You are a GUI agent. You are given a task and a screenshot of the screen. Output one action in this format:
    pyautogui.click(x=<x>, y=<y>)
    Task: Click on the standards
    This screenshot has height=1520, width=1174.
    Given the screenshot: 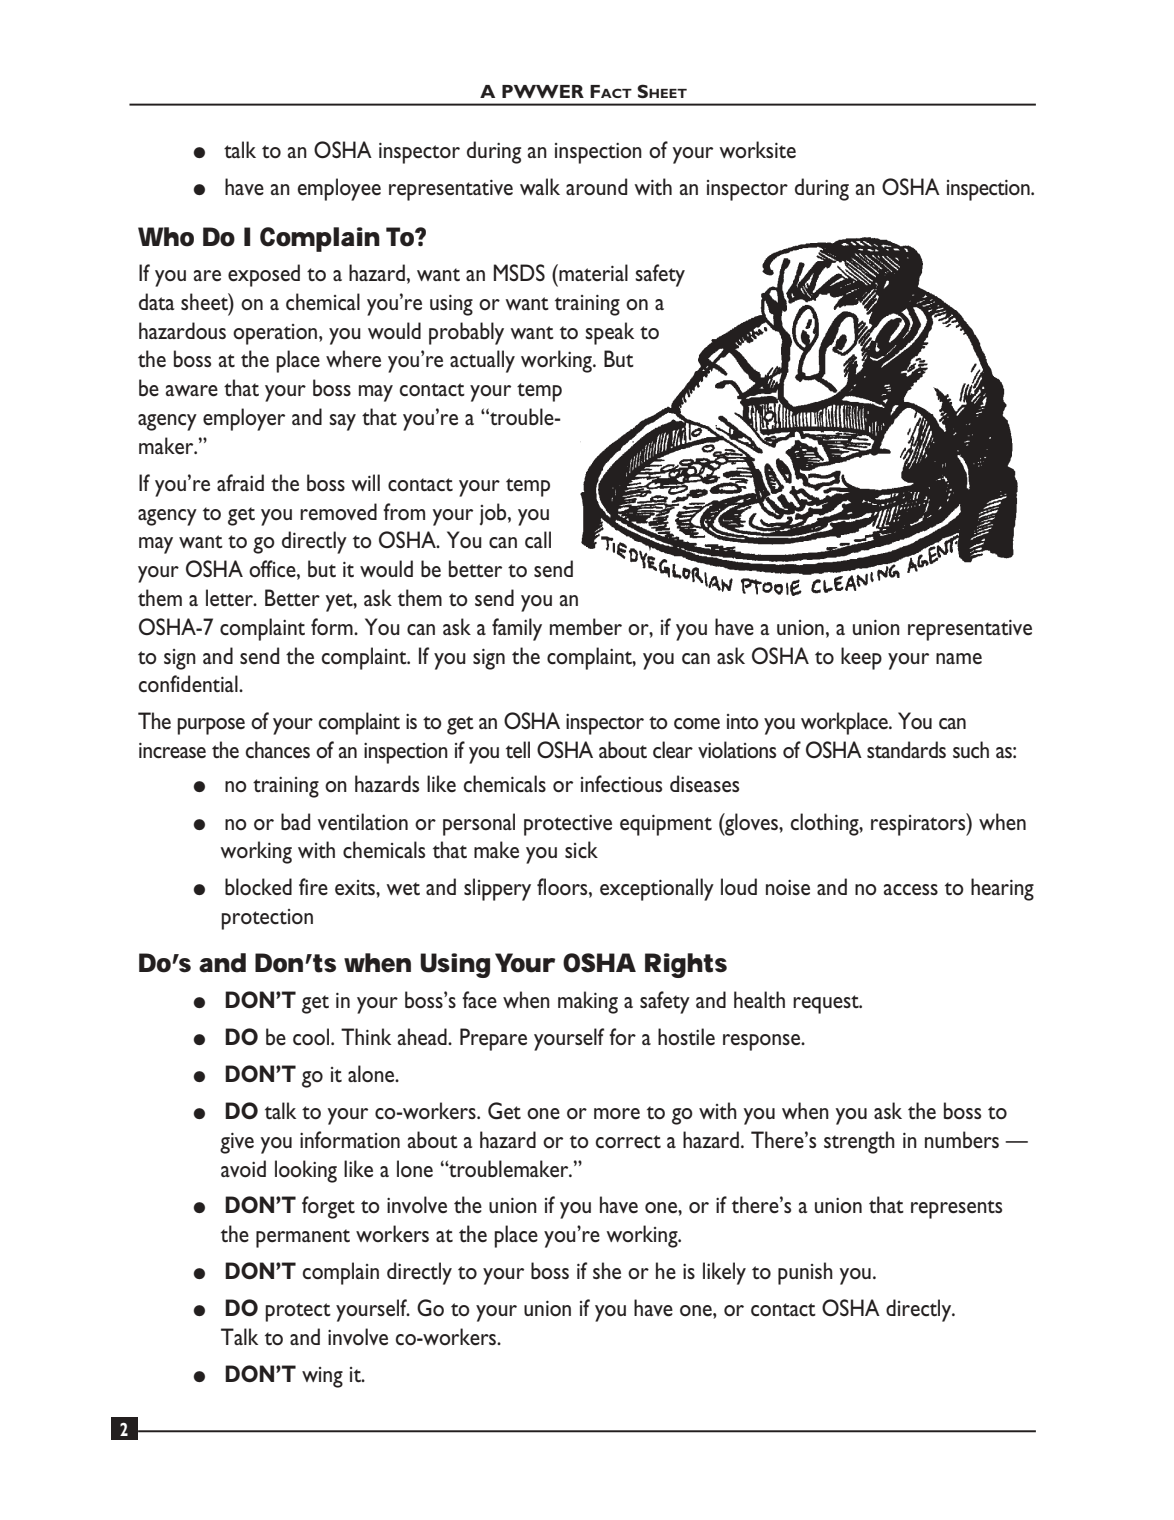 What is the action you would take?
    pyautogui.click(x=906, y=749)
